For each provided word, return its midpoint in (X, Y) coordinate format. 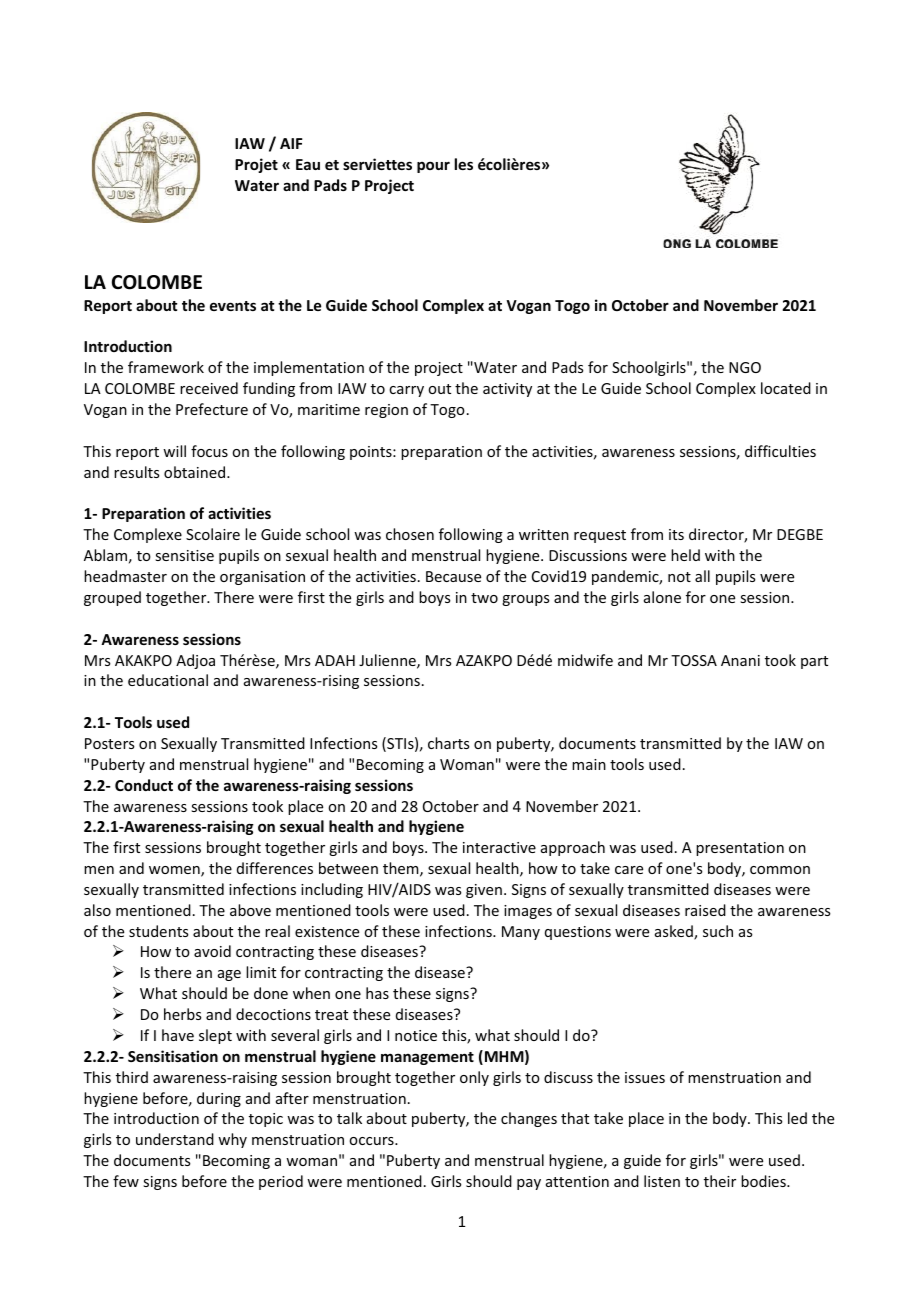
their (720, 1181)
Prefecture (212, 409)
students (158, 931)
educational (168, 680)
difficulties (780, 451)
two (484, 598)
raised (705, 910)
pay (529, 1184)
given (484, 891)
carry (406, 391)
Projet (256, 165)
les (464, 164)
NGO (745, 367)
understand (175, 1139)
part (814, 662)
